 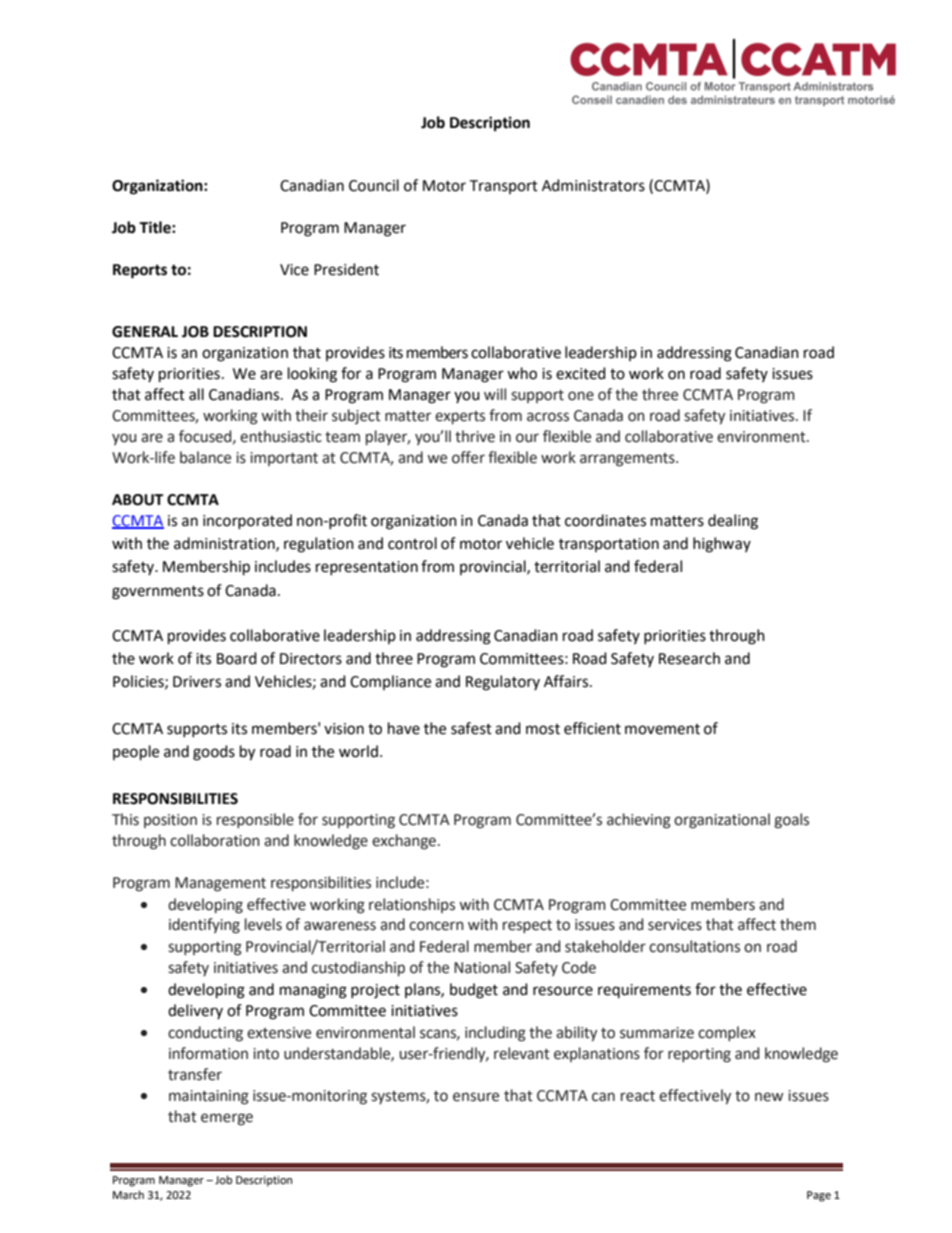 What do you see at coordinates (628, 460) in the screenshot?
I see `arrangements` at bounding box center [628, 460].
